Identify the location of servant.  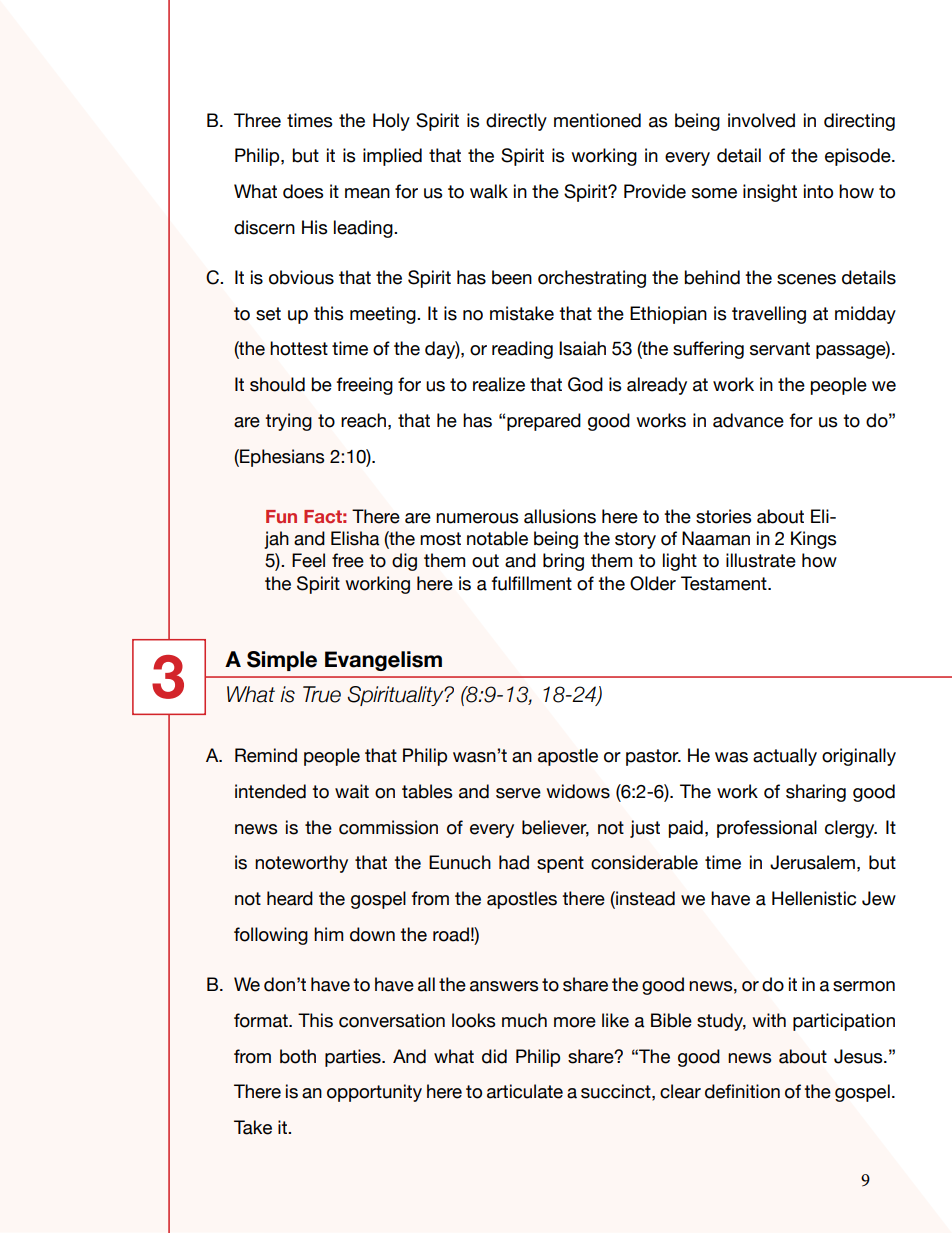
(780, 349).
